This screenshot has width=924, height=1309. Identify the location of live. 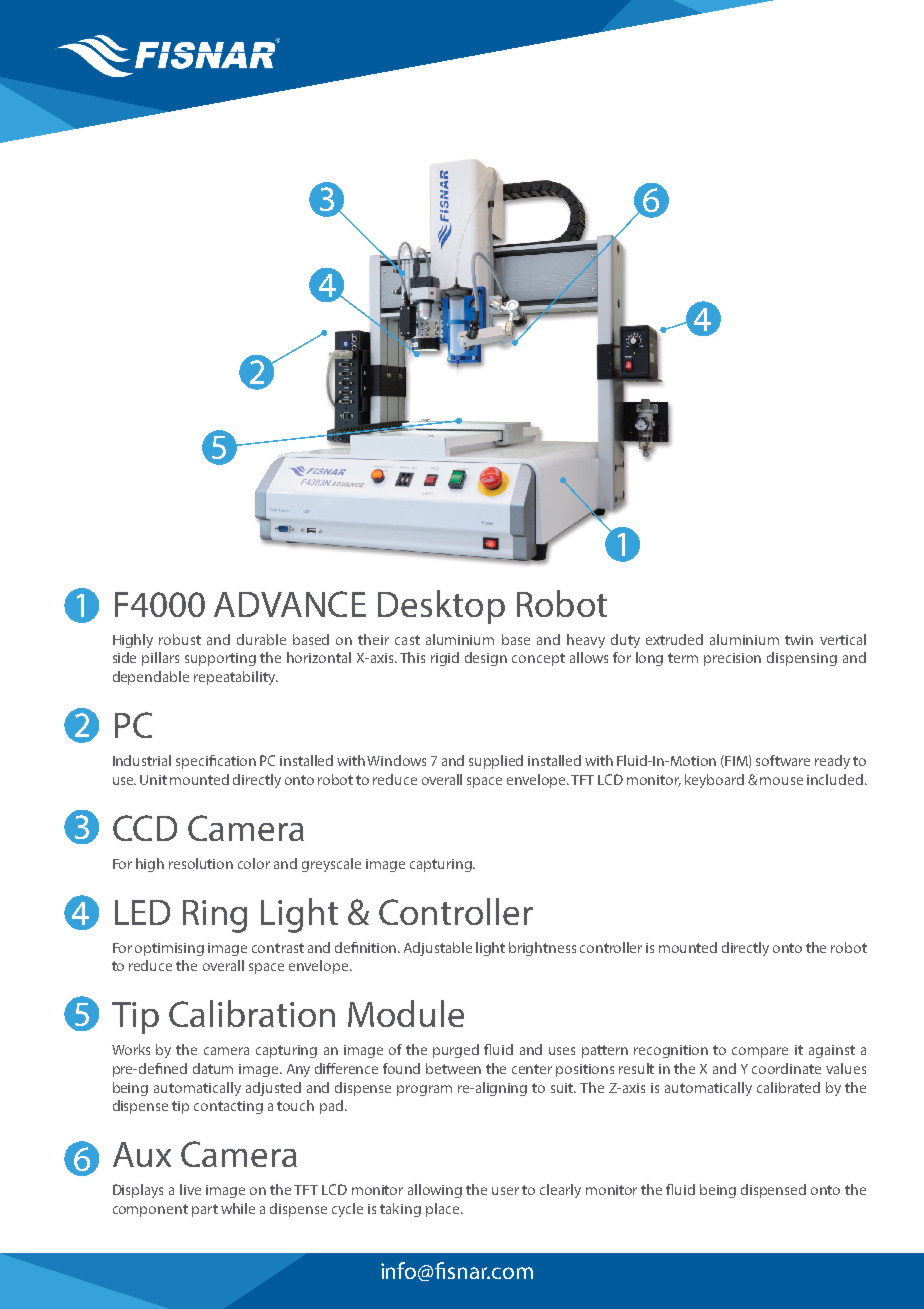
(190, 1189).
